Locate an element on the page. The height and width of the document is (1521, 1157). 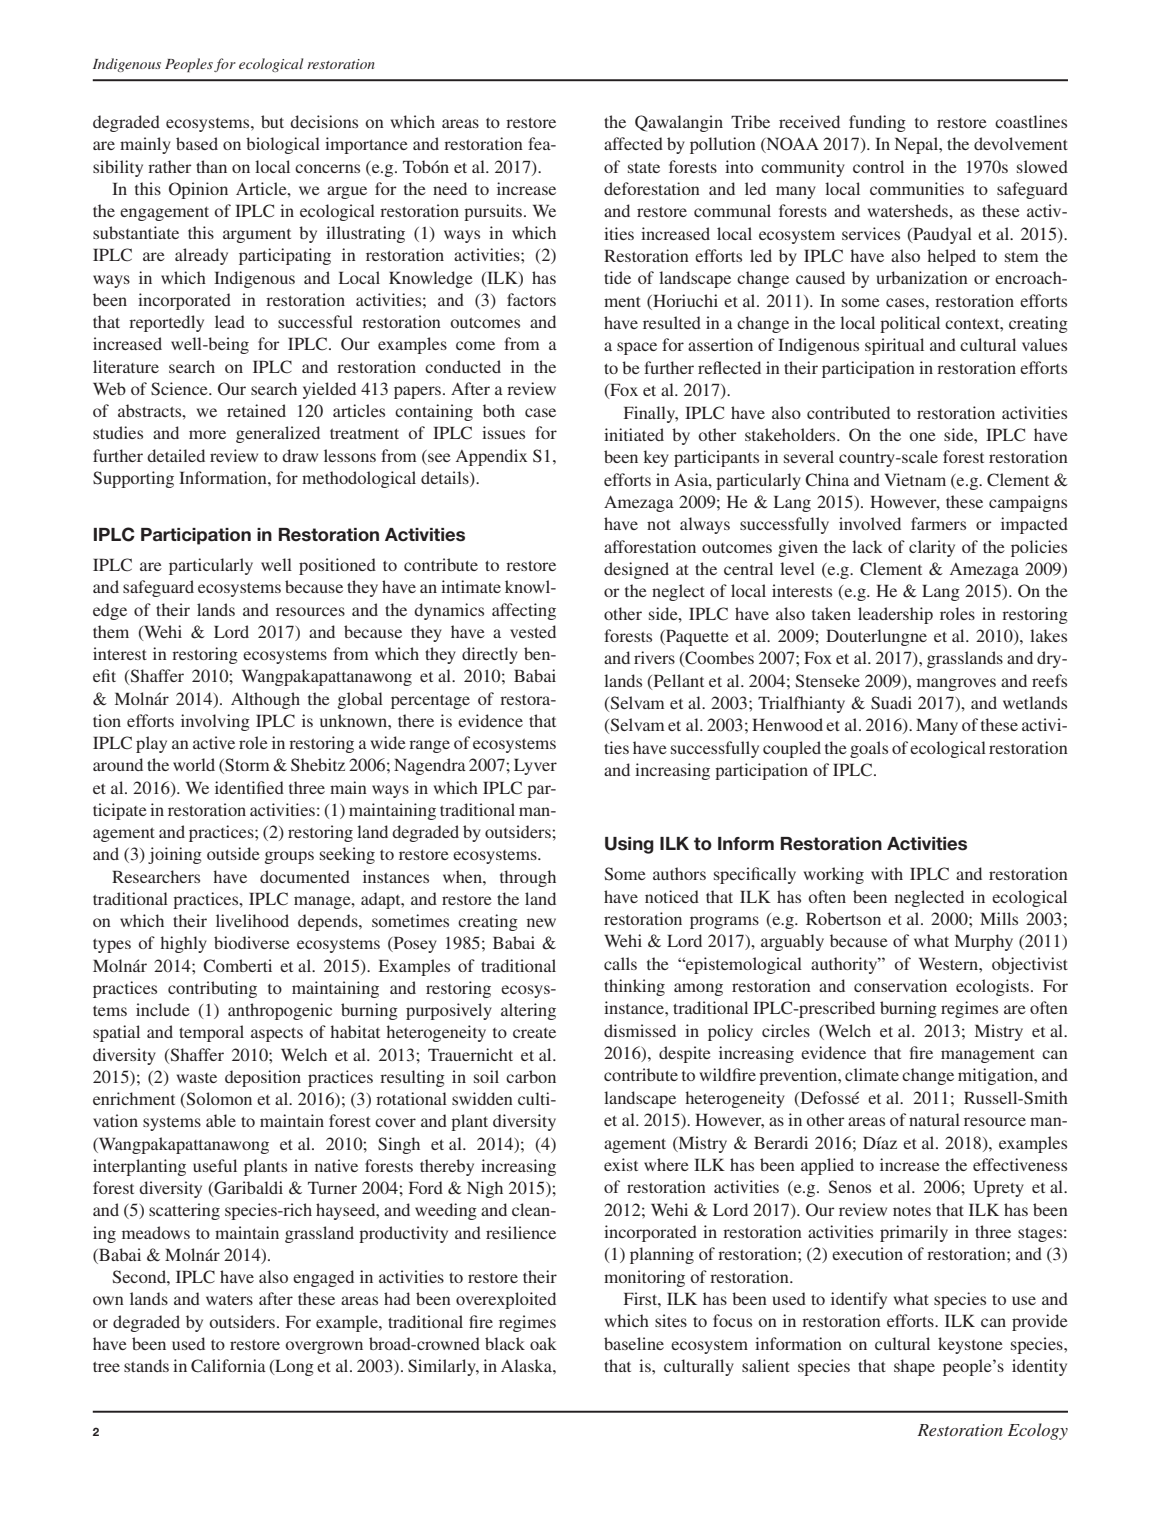
designed is located at coordinates (636, 570).
